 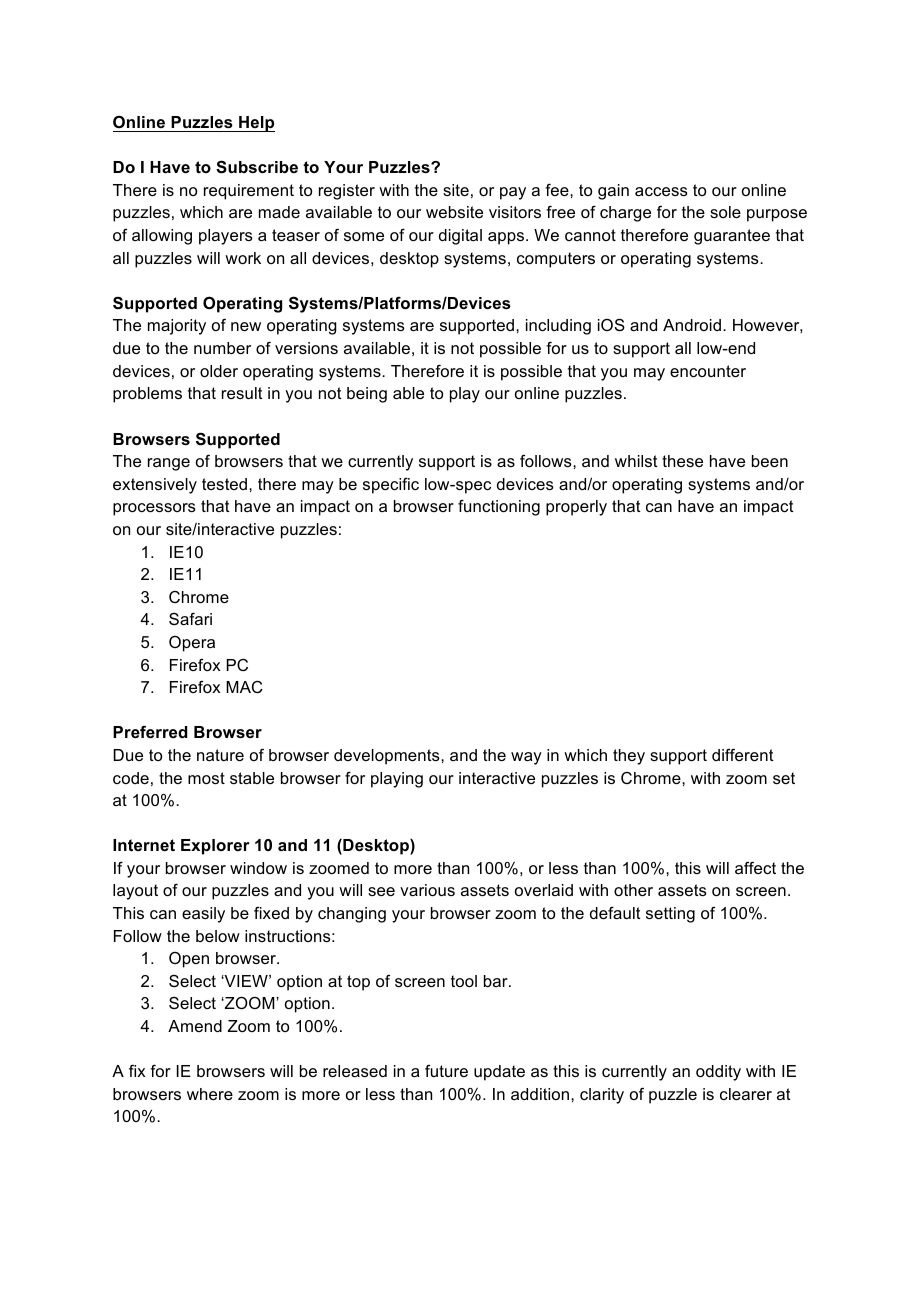 What do you see at coordinates (743, 755) in the page?
I see `different` at bounding box center [743, 755].
